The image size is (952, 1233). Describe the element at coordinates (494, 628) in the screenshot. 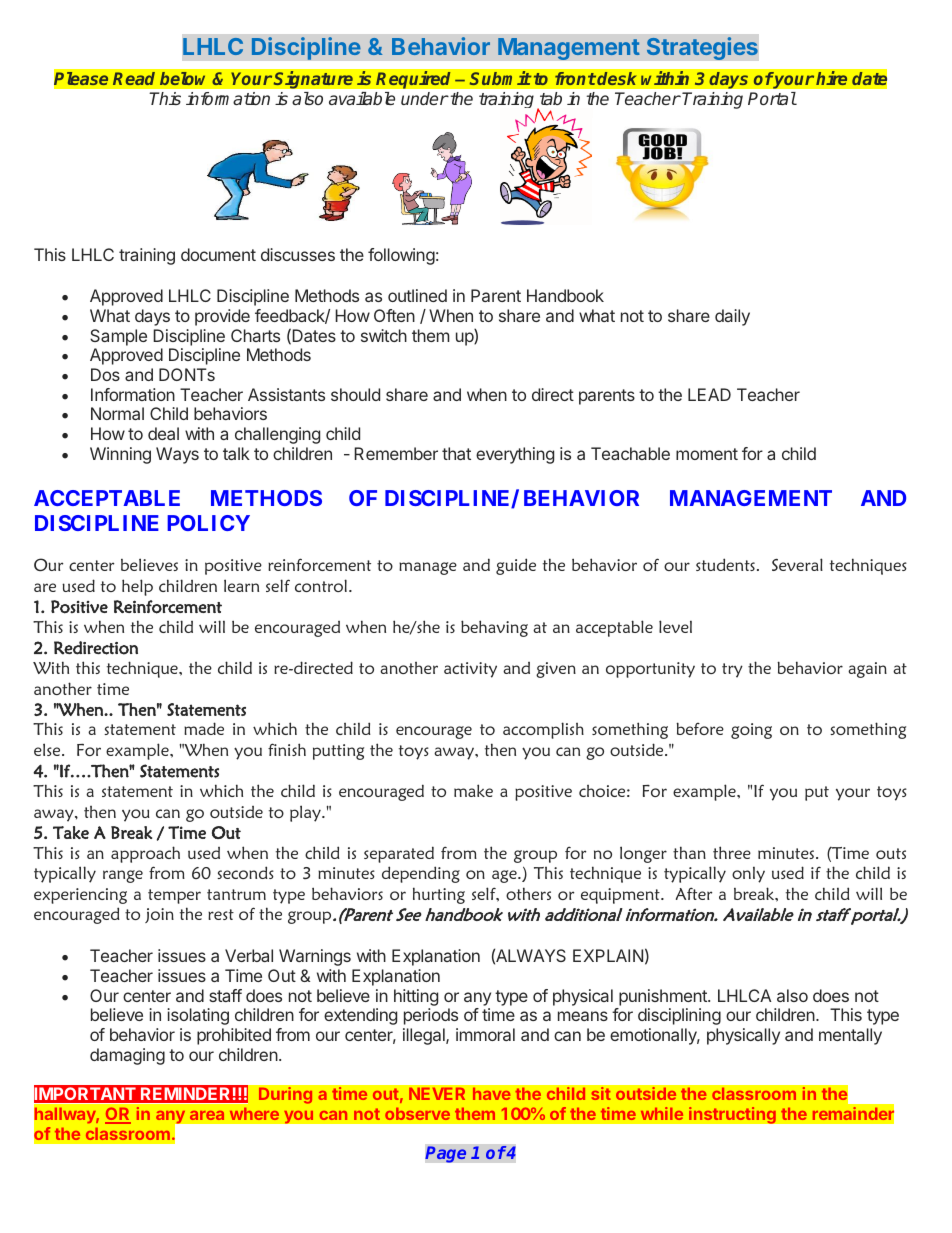

I see `behaving` at that location.
